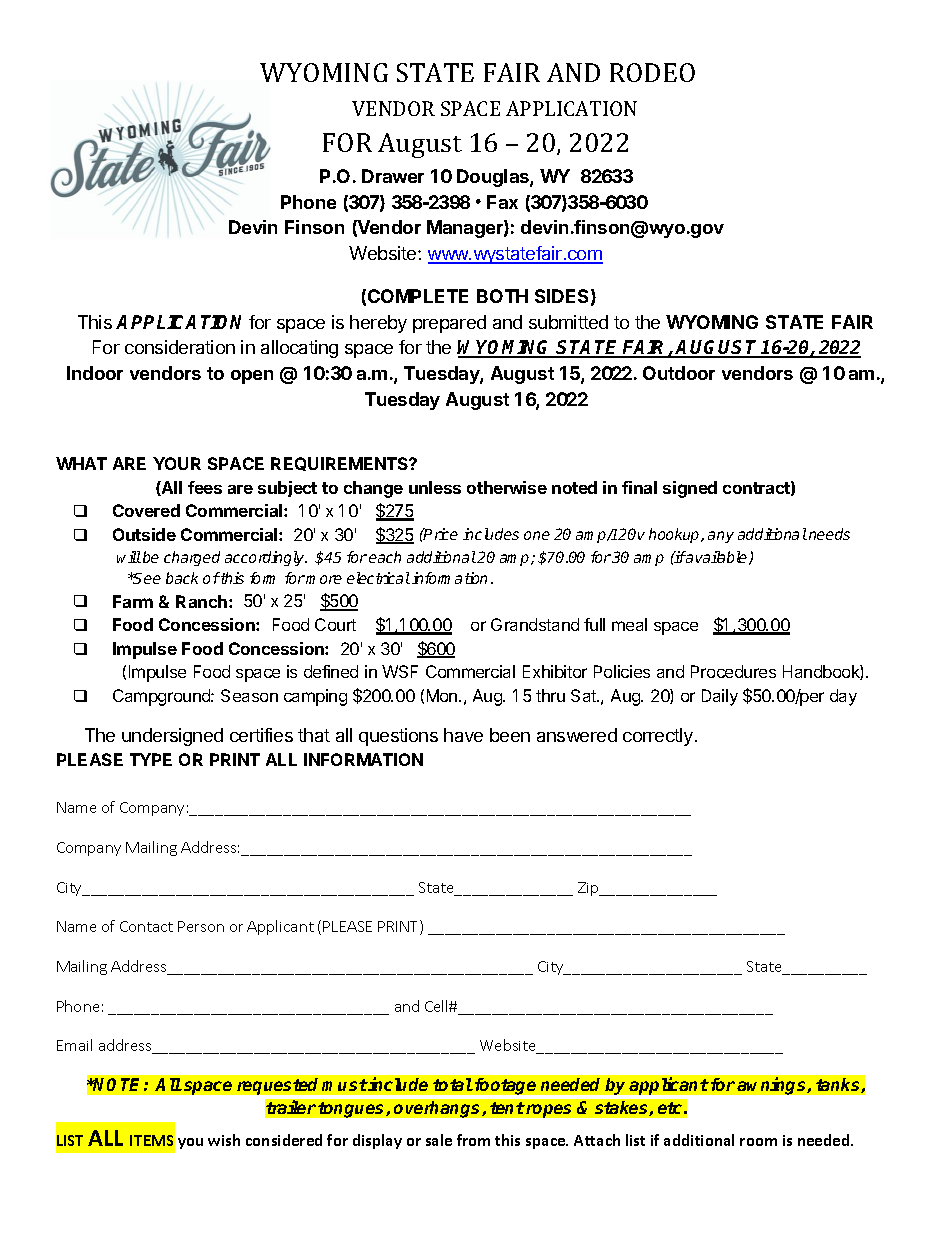 This screenshot has height=1233, width=952. Describe the element at coordinates (151, 759) in the screenshot. I see `TYPE` at that location.
